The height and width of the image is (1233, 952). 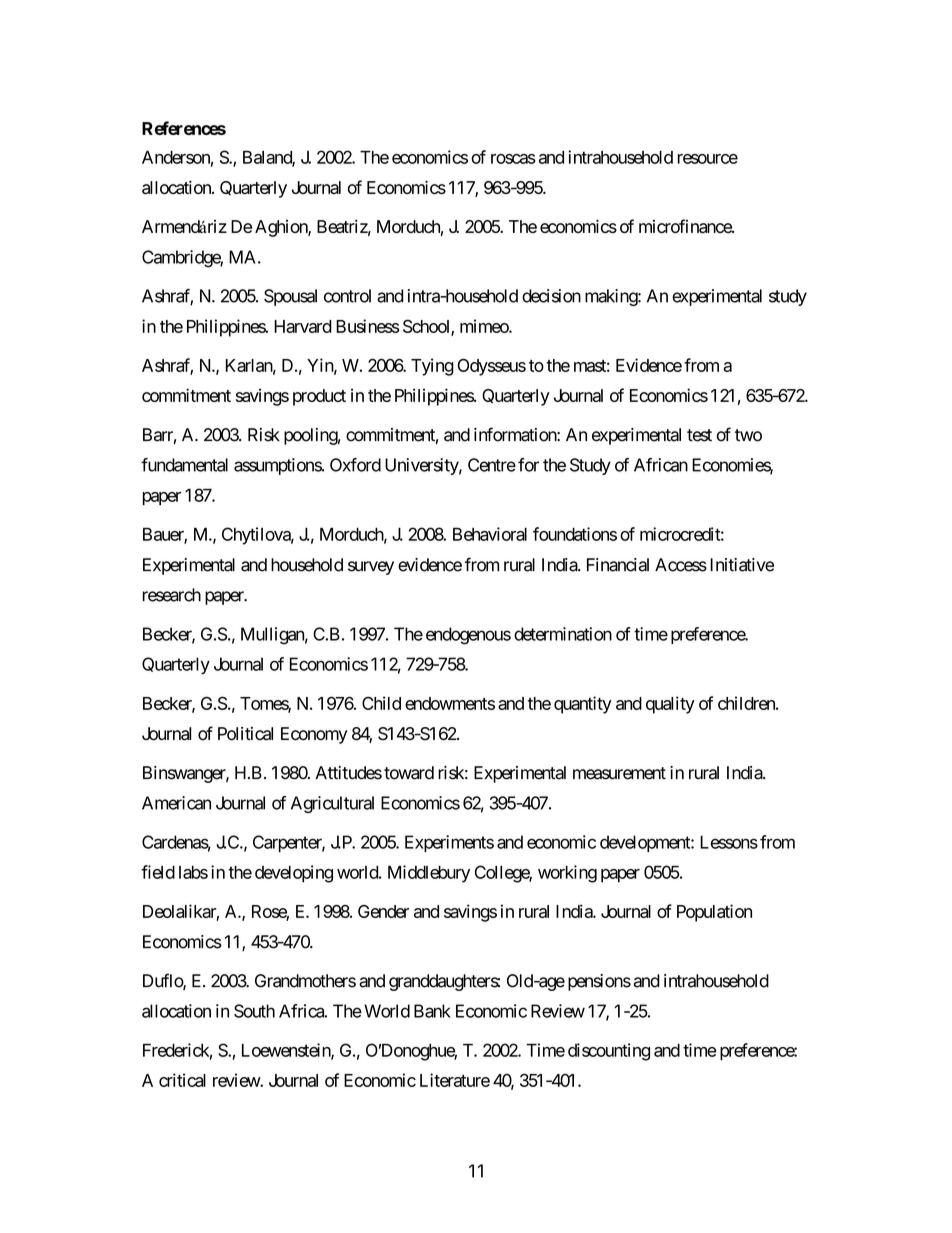 I want to click on quality, so click(x=670, y=705).
